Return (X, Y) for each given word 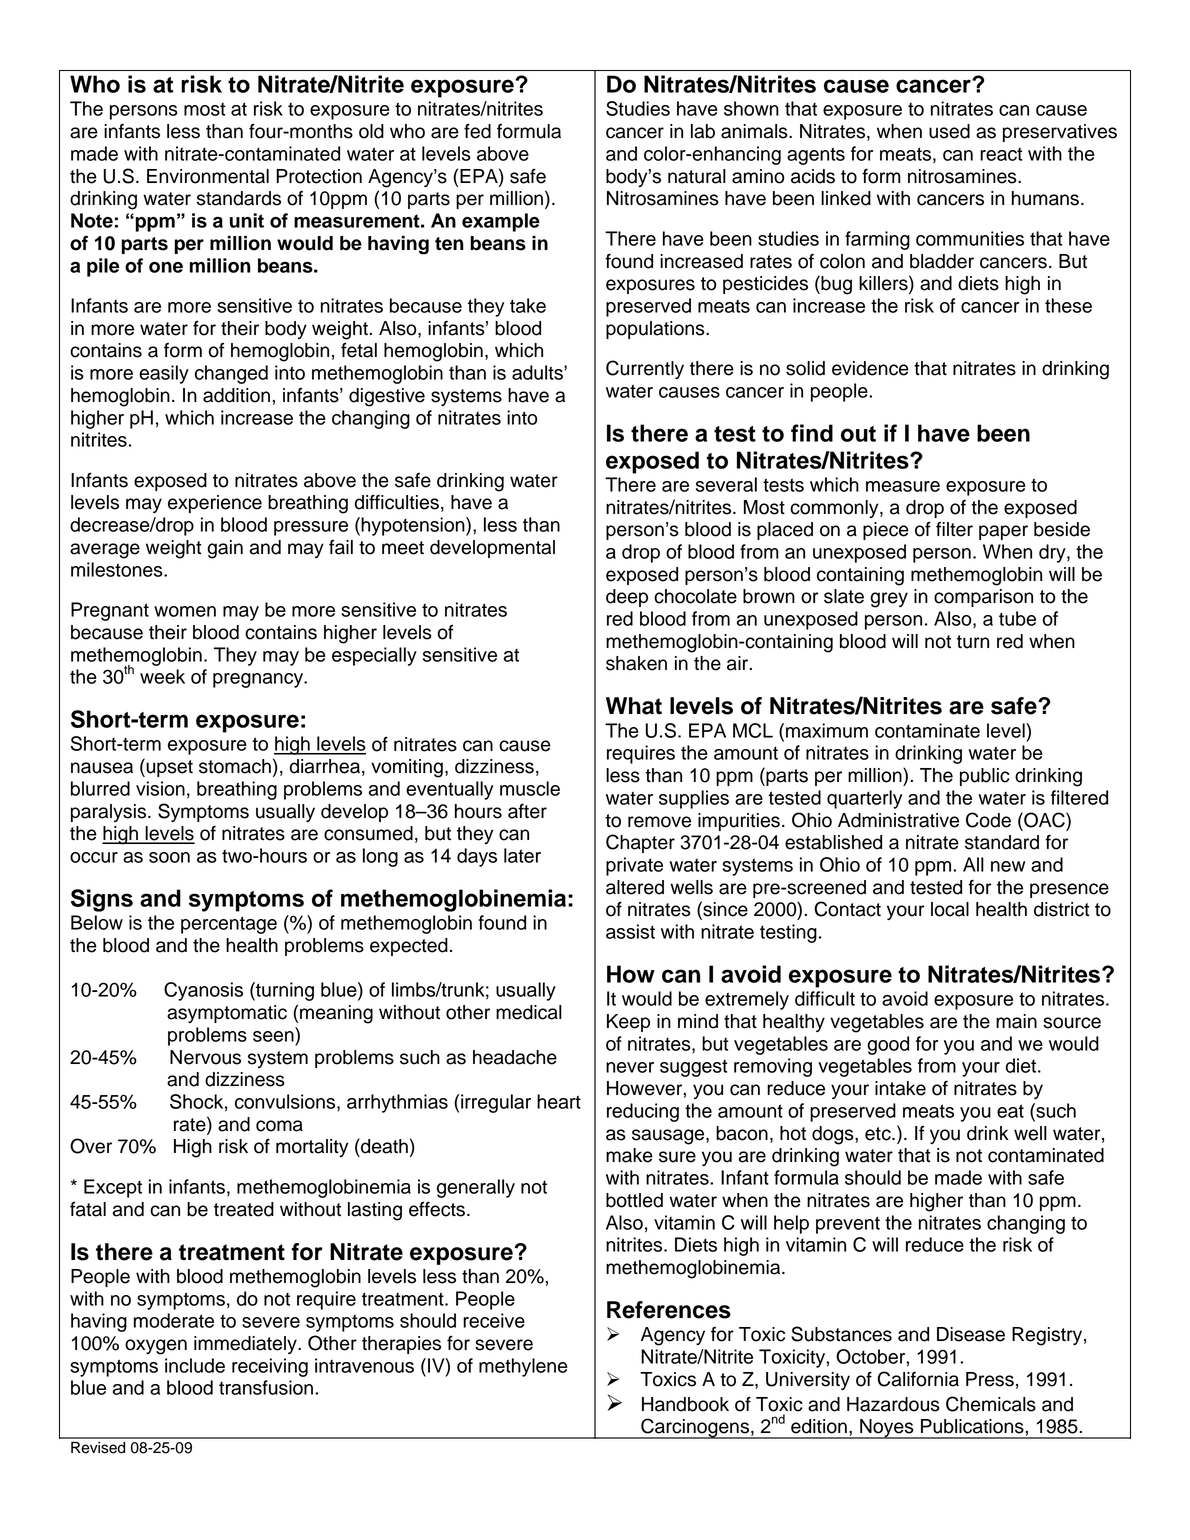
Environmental (208, 176)
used (949, 131)
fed (477, 131)
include (195, 1365)
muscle (530, 788)
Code (988, 820)
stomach (235, 766)
